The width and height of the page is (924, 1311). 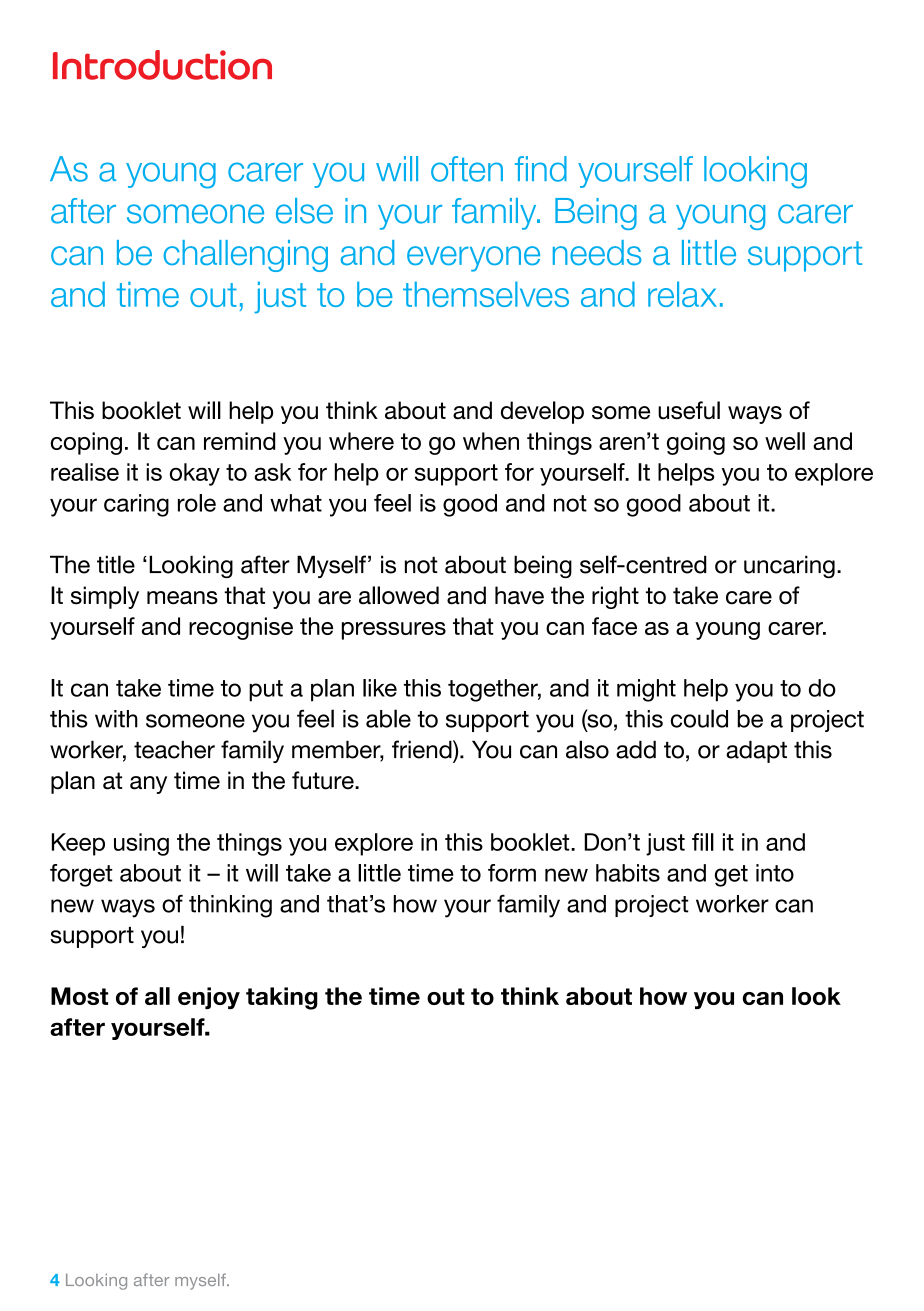 I want to click on right, so click(x=615, y=597).
